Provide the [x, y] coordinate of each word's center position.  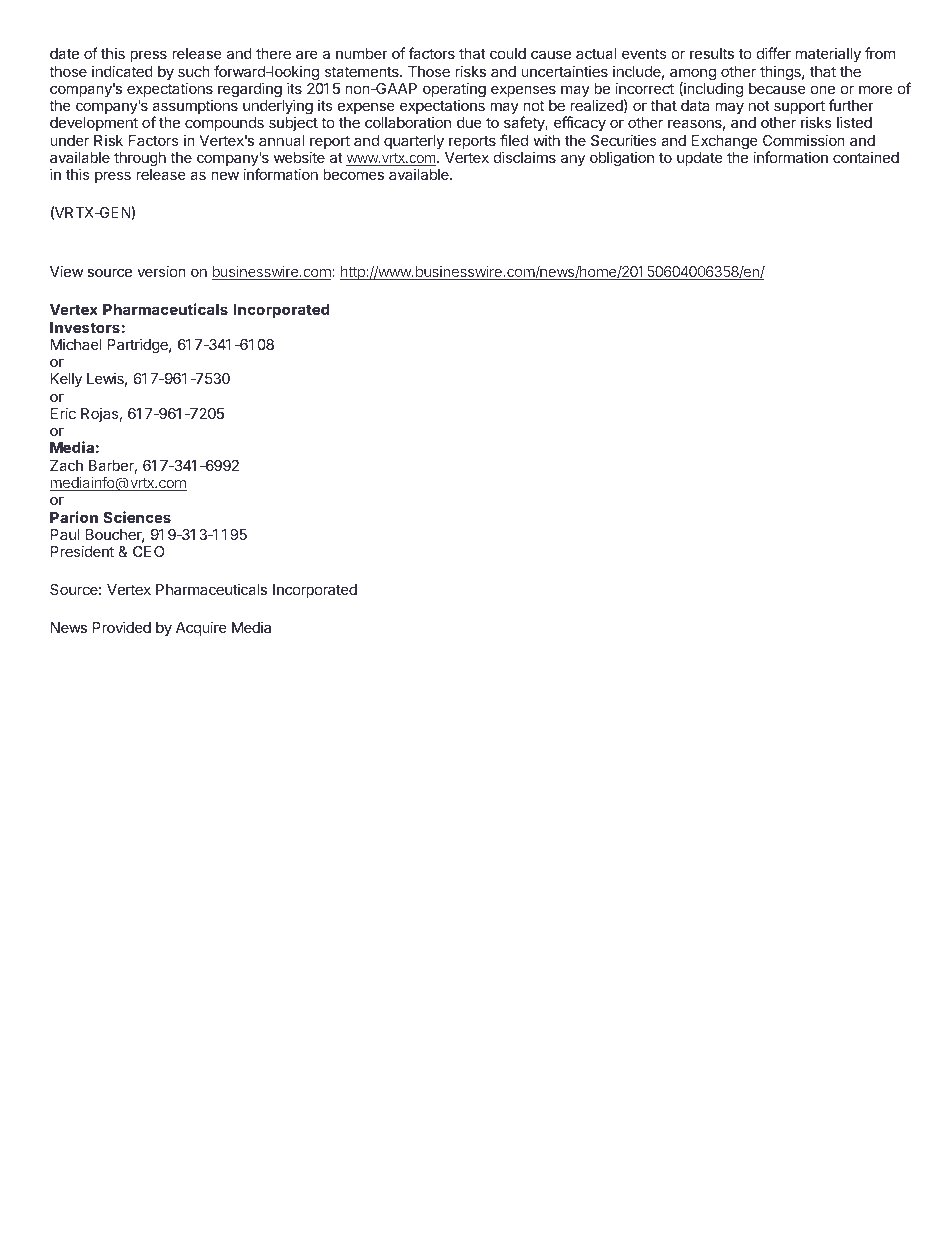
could [508, 53]
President [82, 551]
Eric [63, 413]
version [161, 271]
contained [866, 157]
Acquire [201, 628]
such [194, 71]
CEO [148, 551]
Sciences [137, 517]
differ [774, 53]
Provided [122, 627]
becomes [353, 174]
